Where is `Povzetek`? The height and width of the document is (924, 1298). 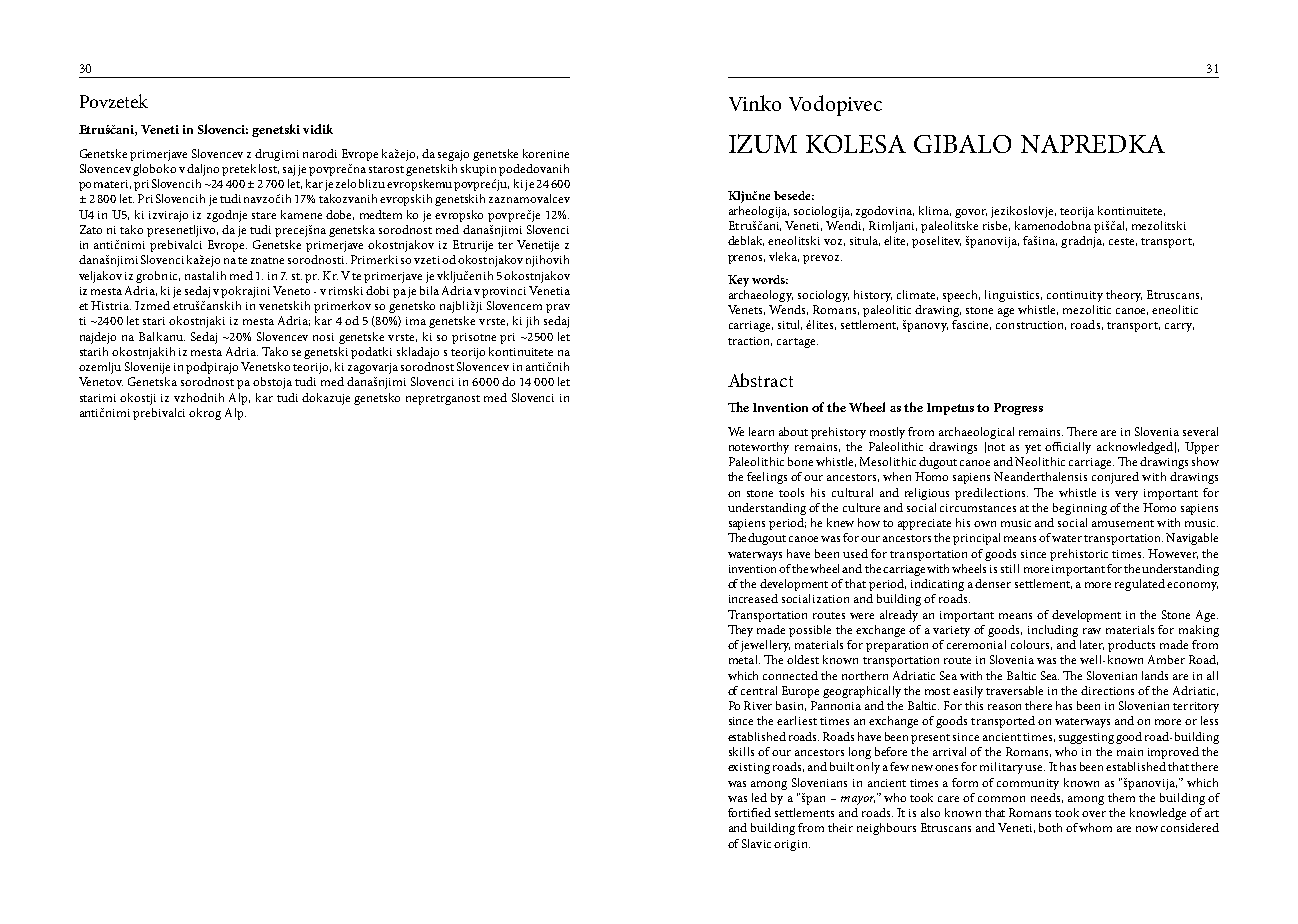
Povzetek is located at coordinates (114, 101).
